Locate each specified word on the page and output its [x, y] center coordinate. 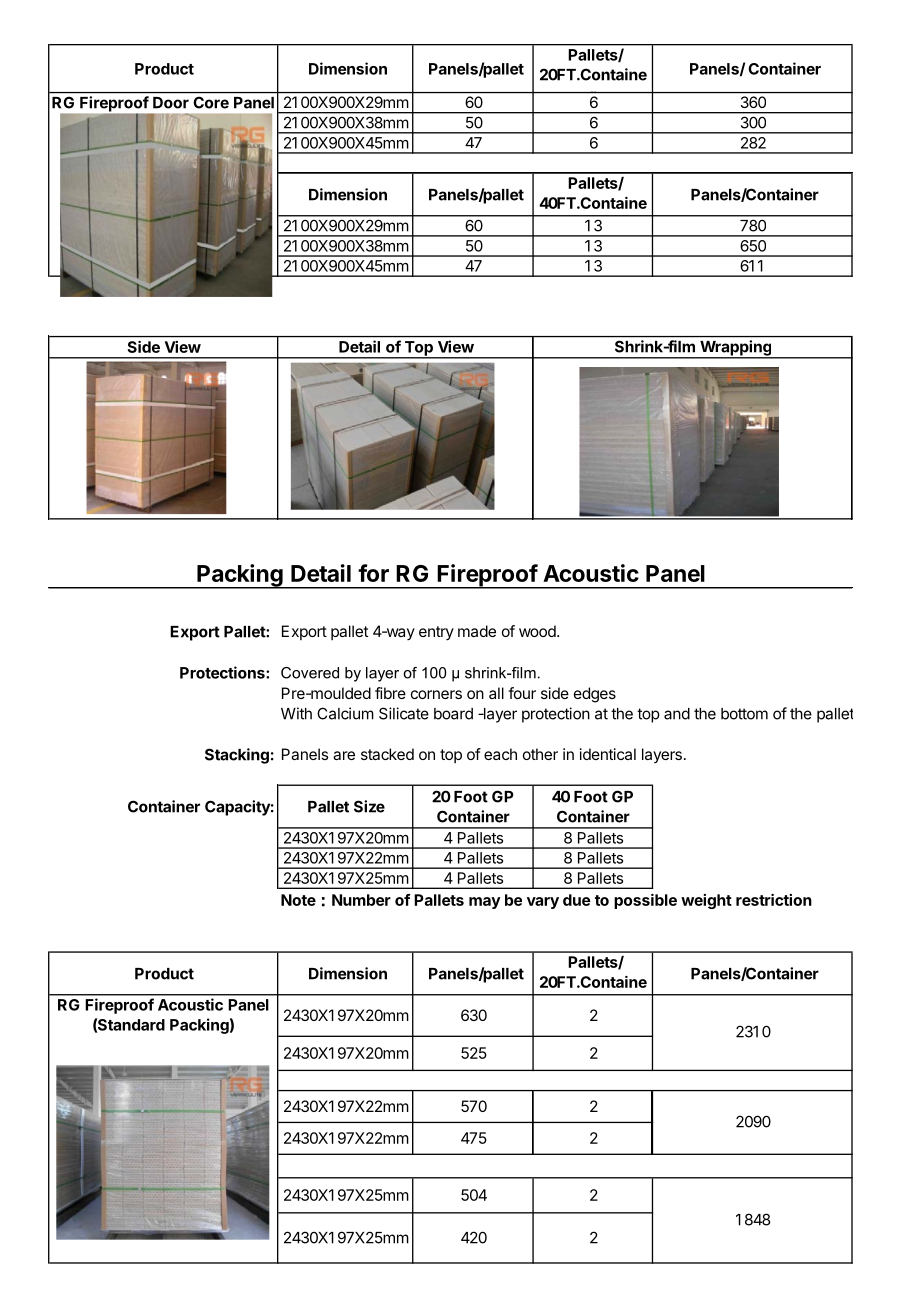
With [296, 713]
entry [436, 633]
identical [608, 754]
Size [369, 806]
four [522, 693]
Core [211, 103]
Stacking [237, 756]
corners [436, 694]
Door [171, 103]
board [453, 714]
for [373, 573]
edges [595, 695]
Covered [310, 673]
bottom [744, 714]
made [477, 631]
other [540, 754]
